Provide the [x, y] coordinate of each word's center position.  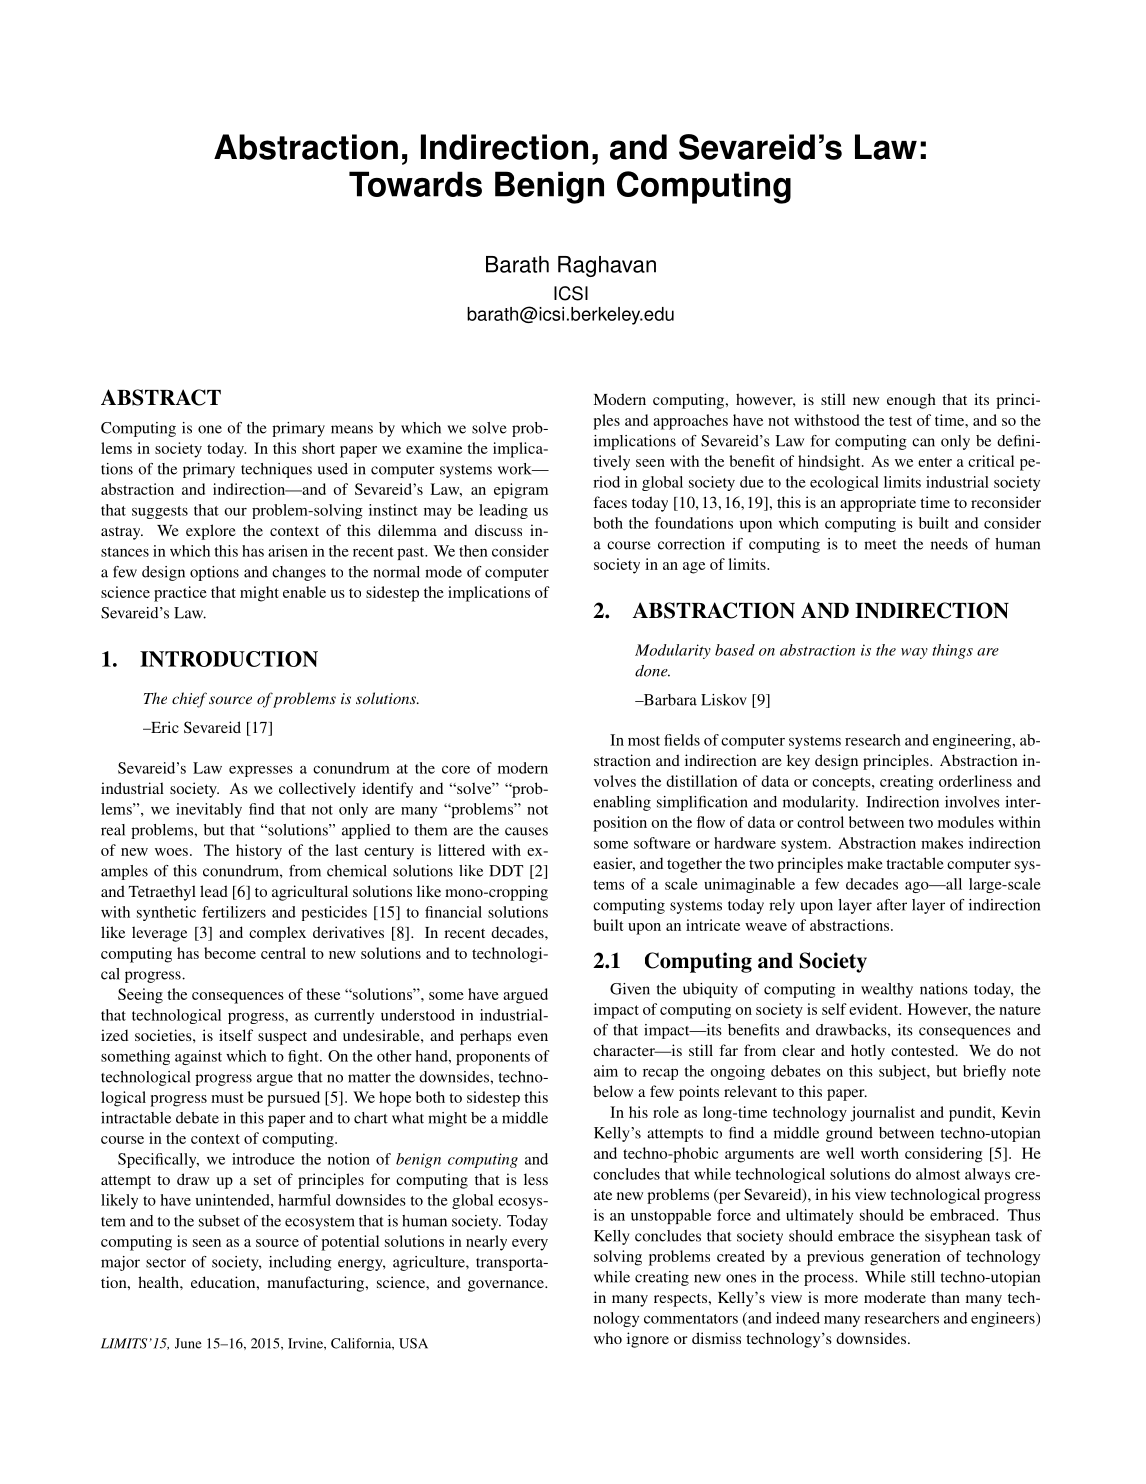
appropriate [878, 504]
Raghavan [607, 266]
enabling [622, 803]
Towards [415, 184]
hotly [868, 1052]
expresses [261, 771]
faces [610, 502]
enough [911, 401]
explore [211, 532]
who [608, 1338]
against [198, 1057]
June [188, 1343]
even [533, 1037]
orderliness [975, 781]
